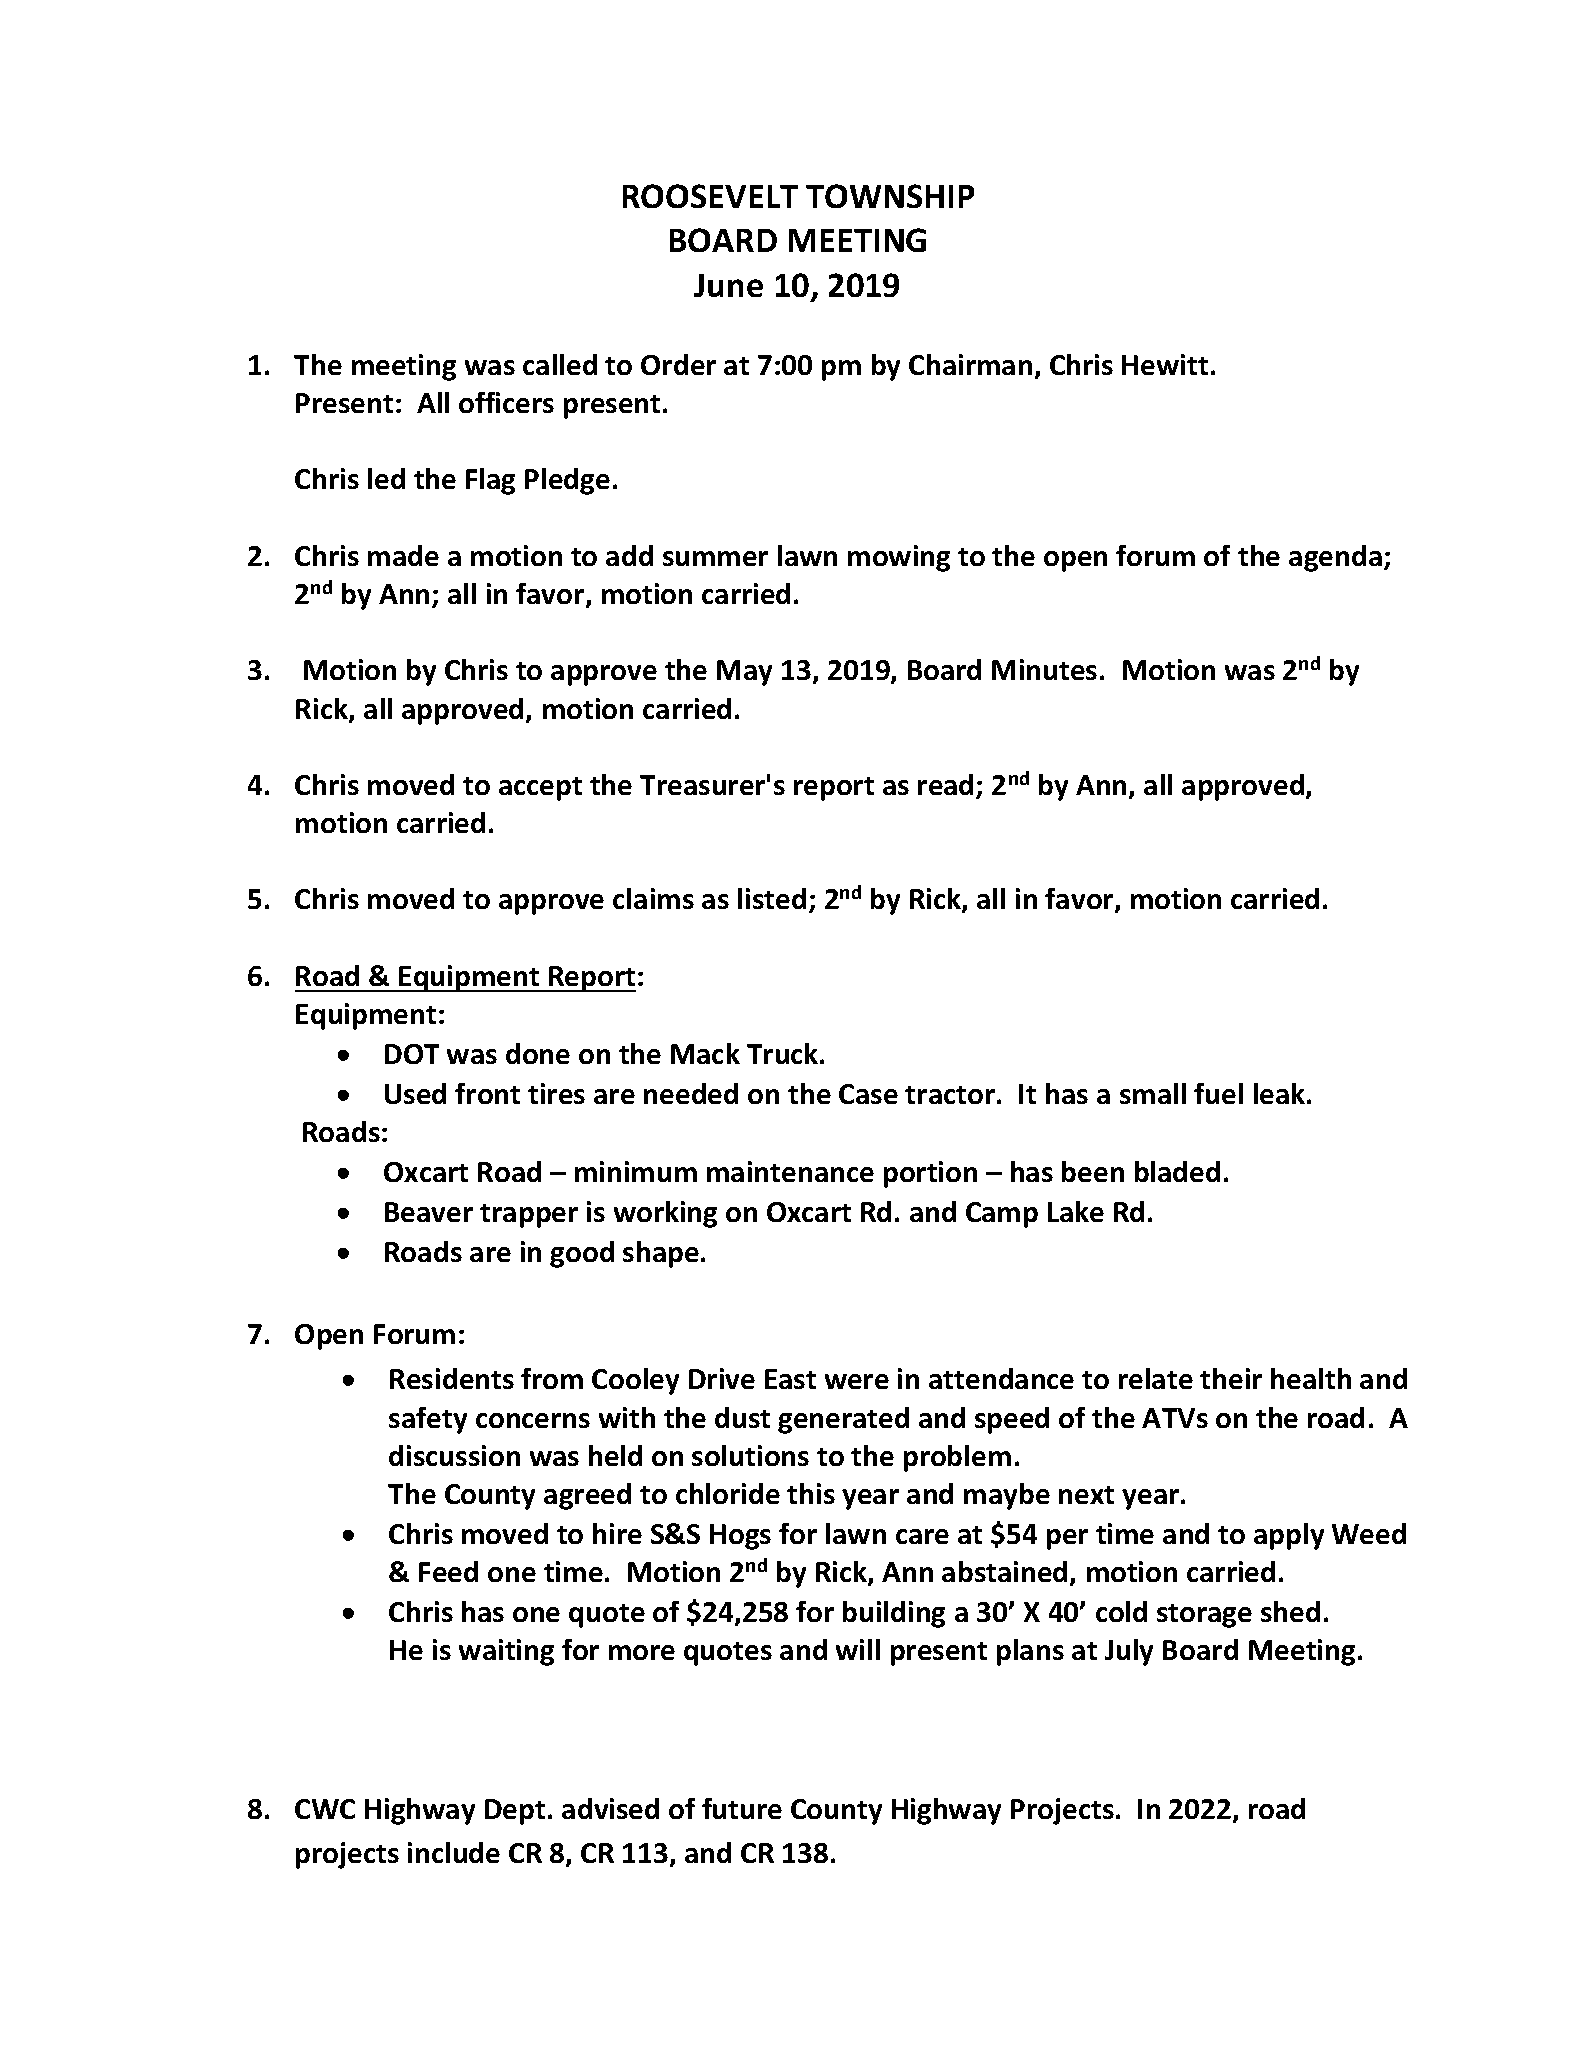  I want to click on Case, so click(868, 1094).
